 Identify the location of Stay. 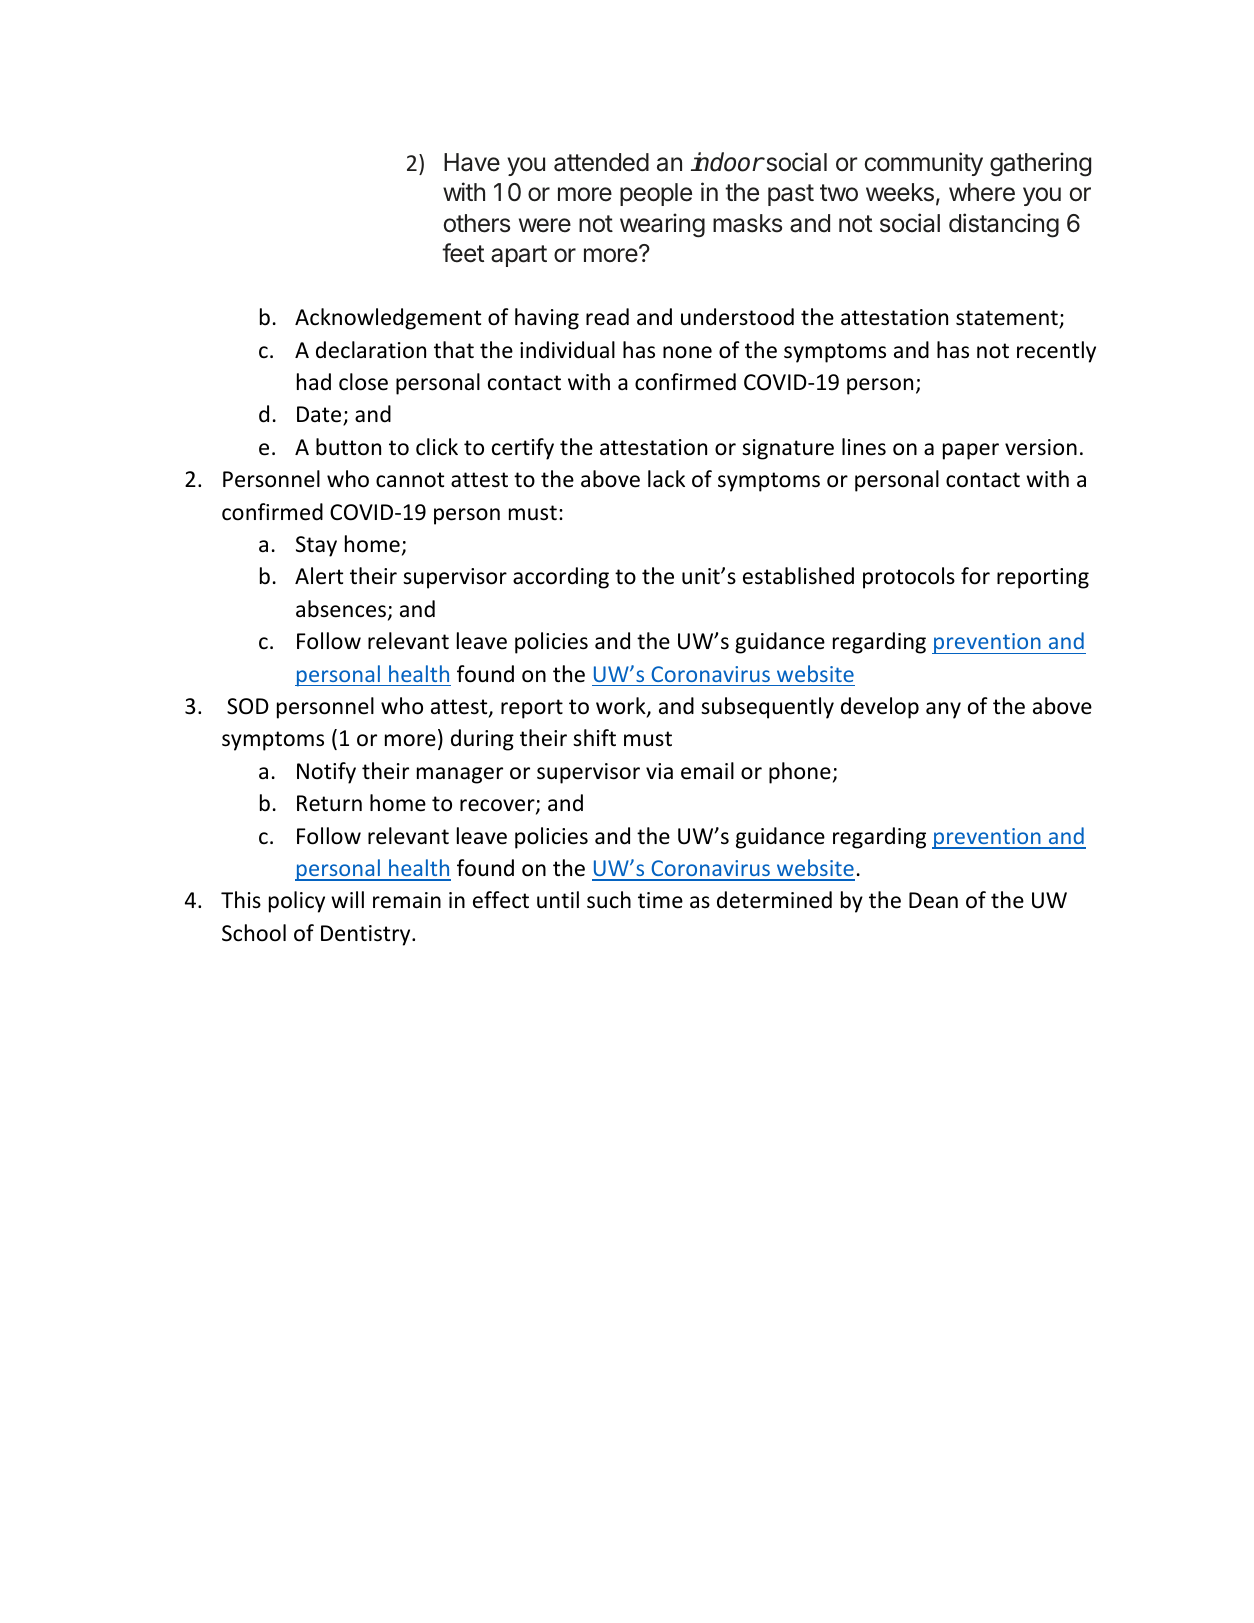
(316, 546).
